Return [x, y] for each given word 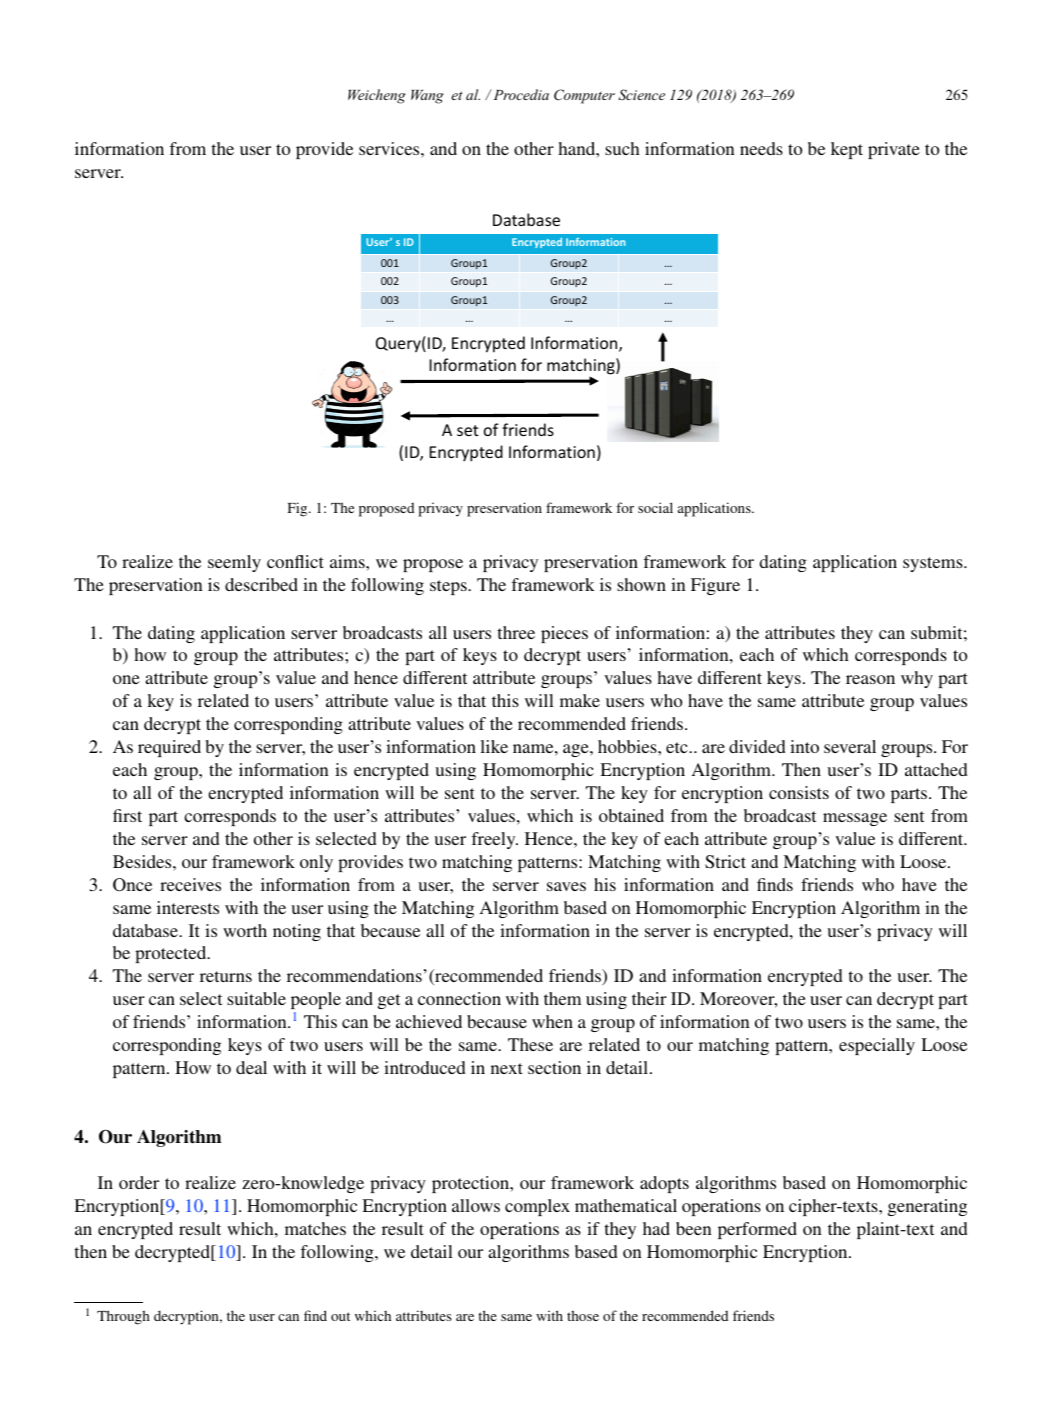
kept [847, 150]
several [850, 746]
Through [123, 1317]
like [494, 746]
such [622, 148]
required [169, 748]
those [583, 1315]
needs [761, 148]
